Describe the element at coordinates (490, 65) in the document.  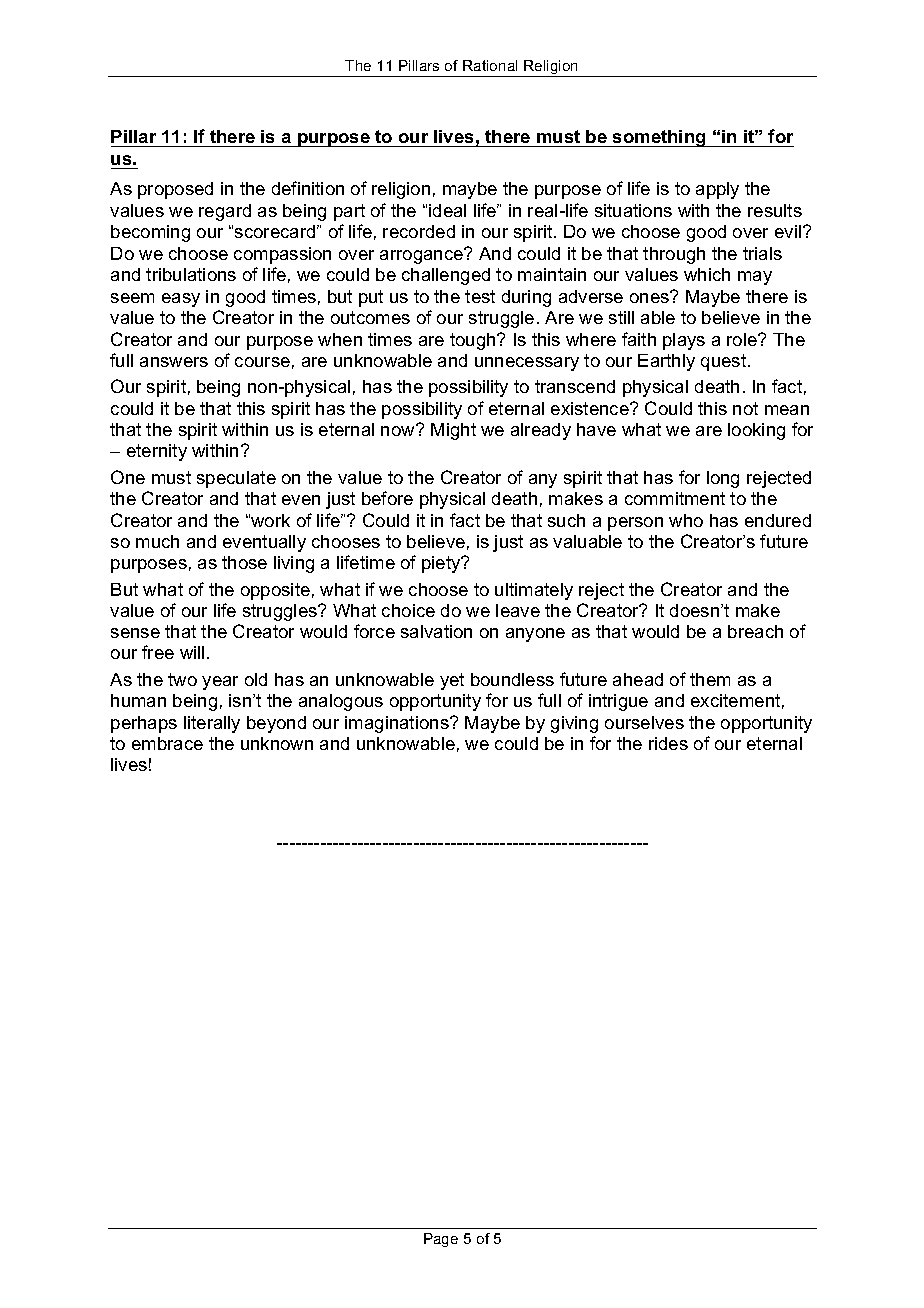
I see `Rational` at that location.
